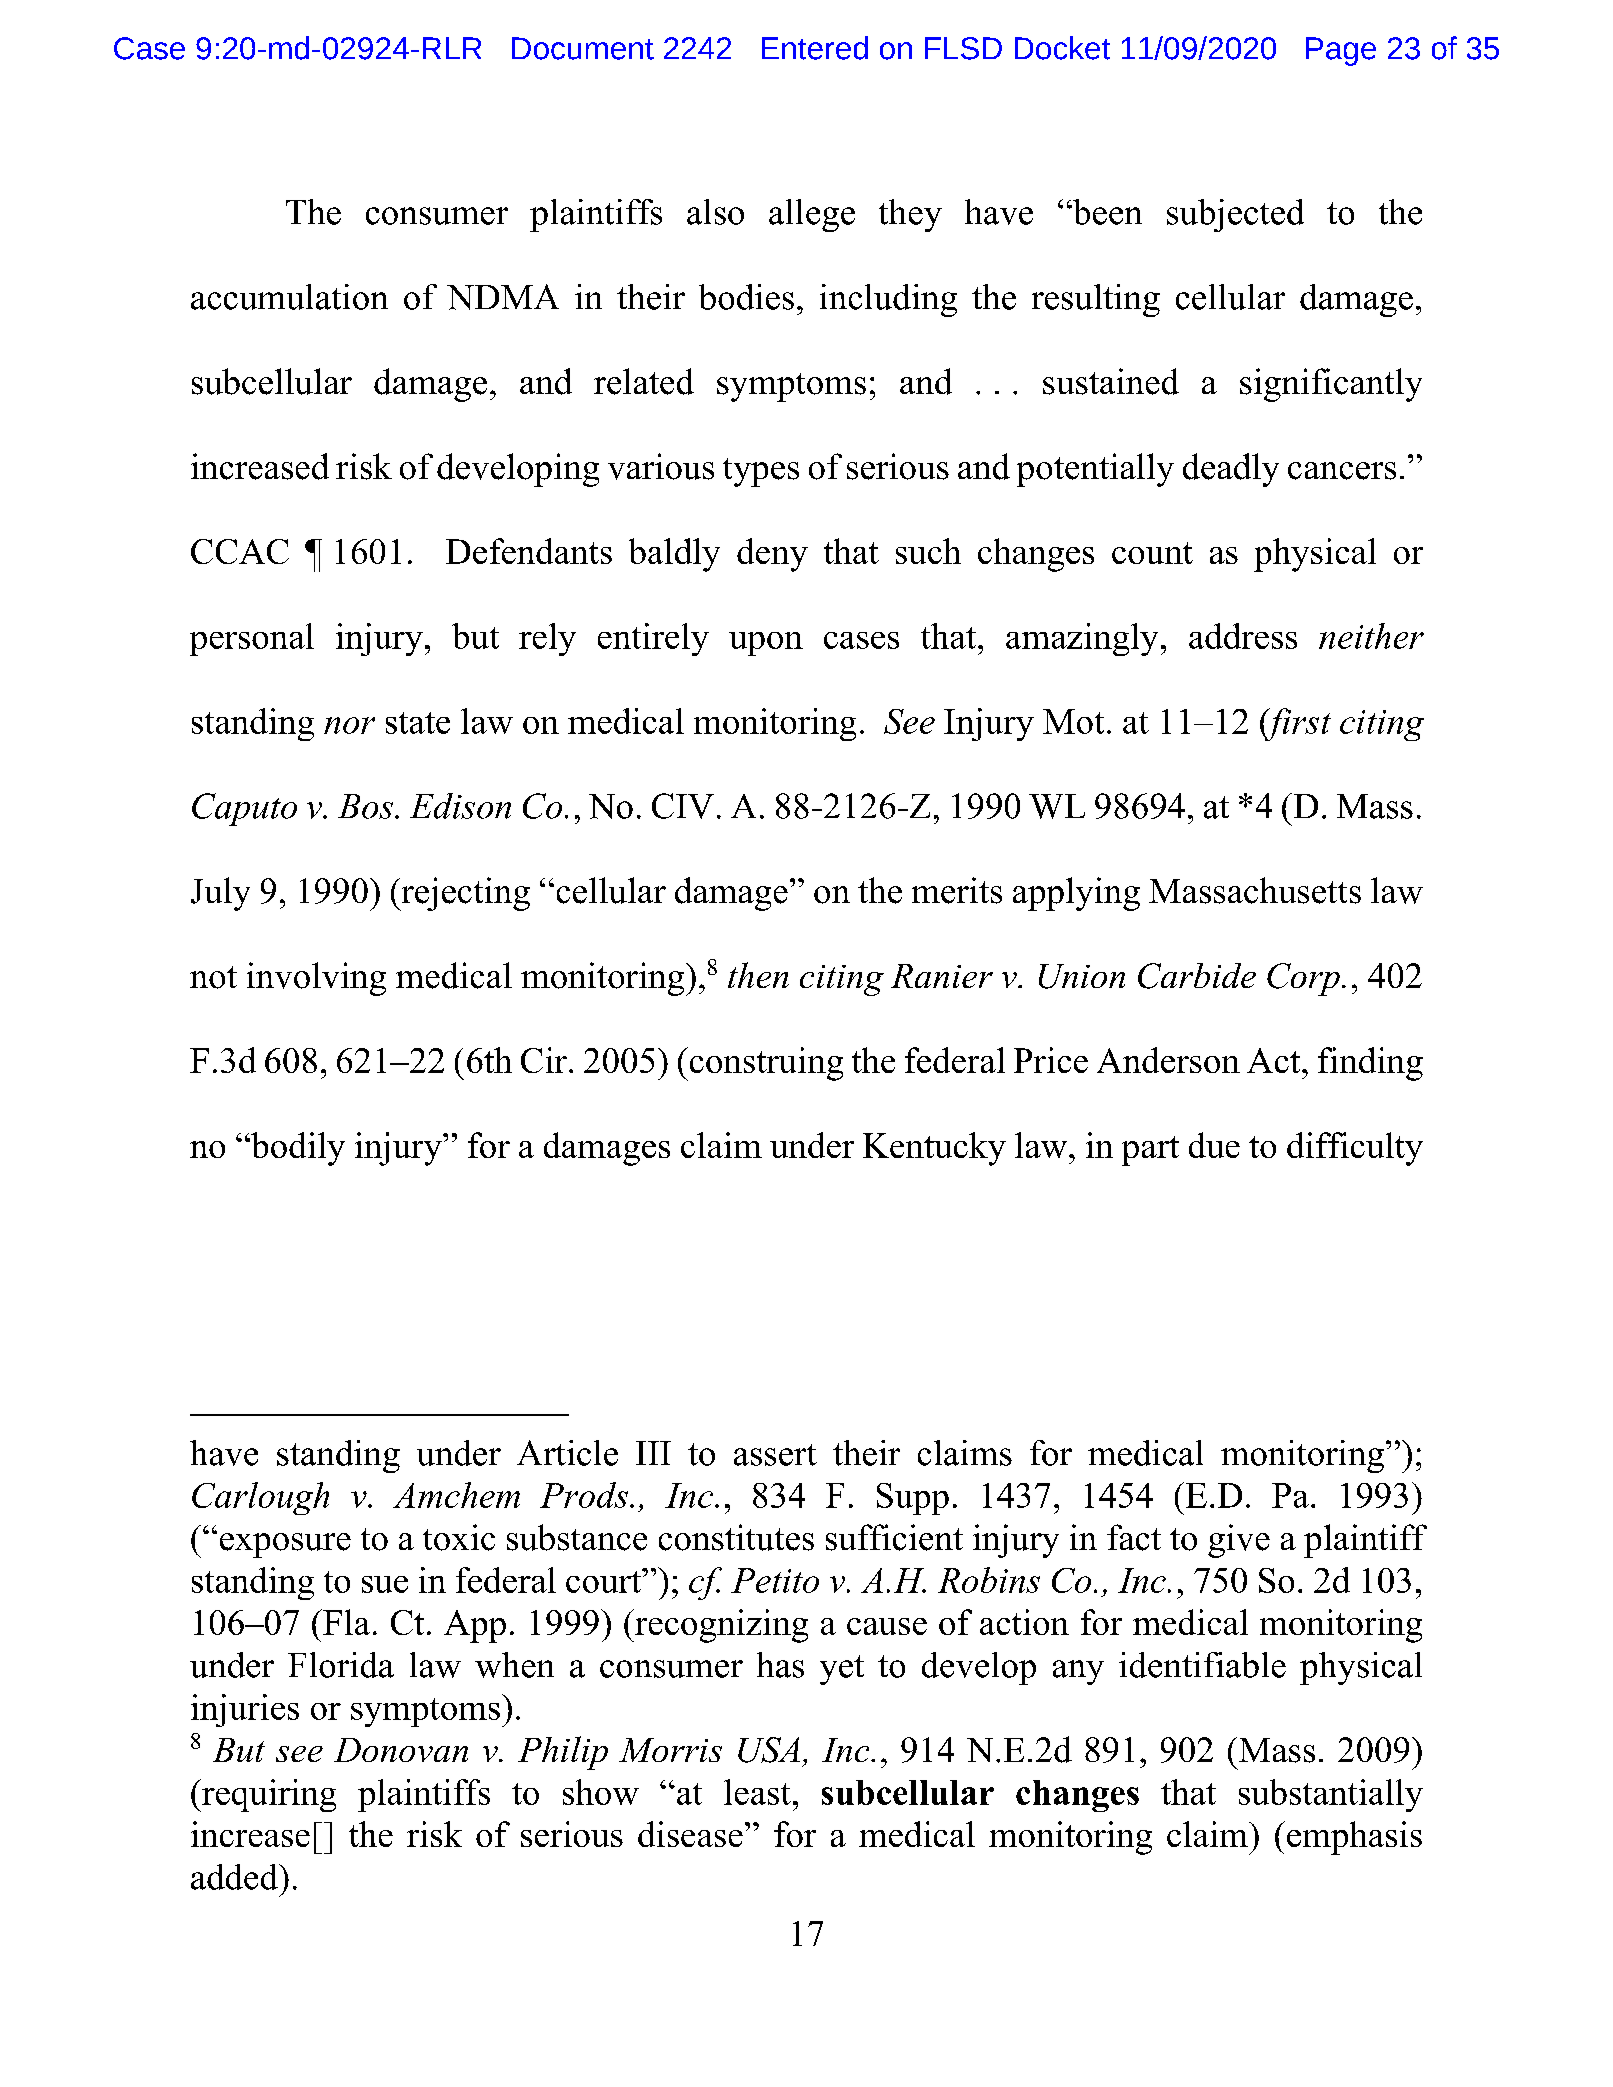  What do you see at coordinates (285, 1545) in the screenshot?
I see `exposure` at bounding box center [285, 1545].
